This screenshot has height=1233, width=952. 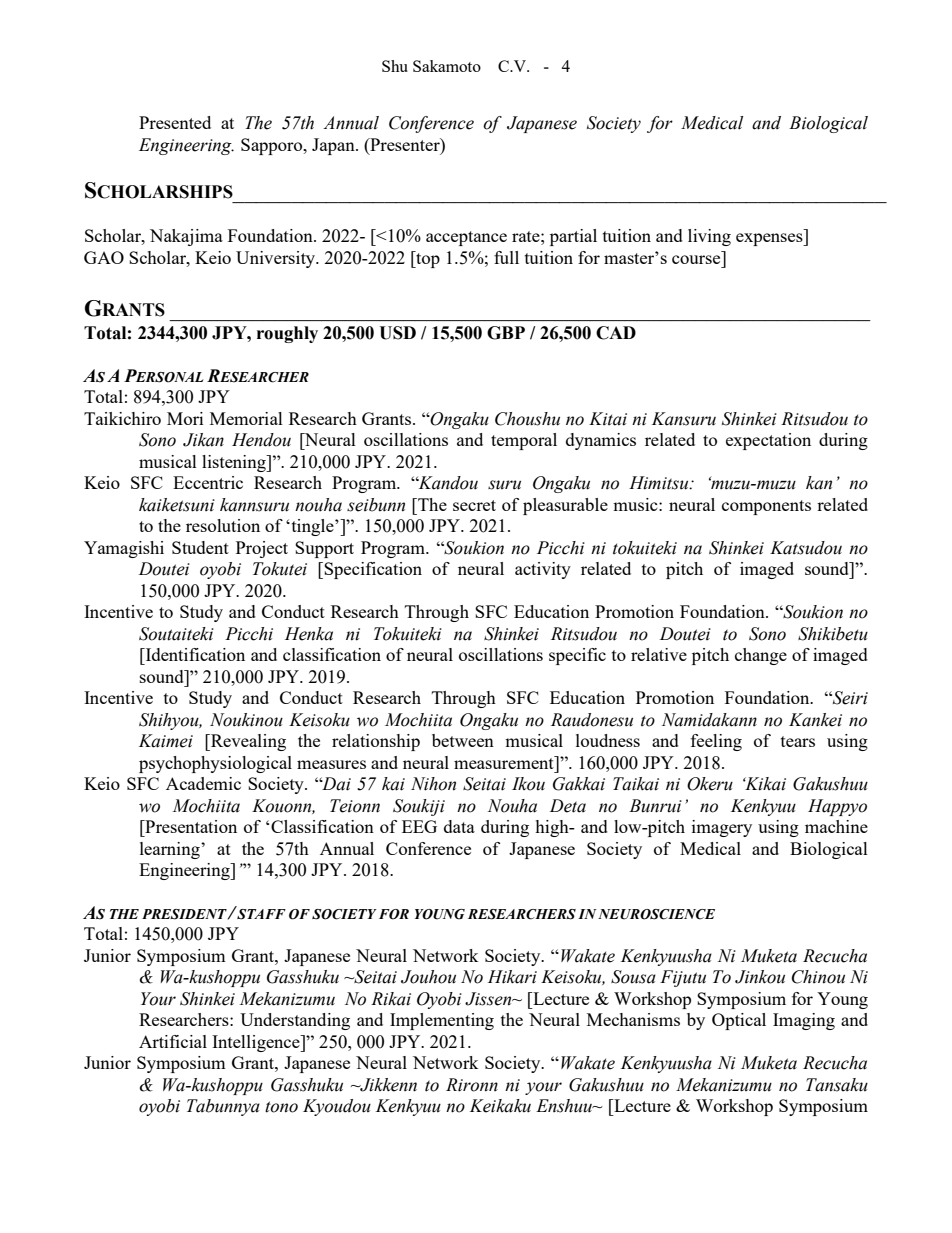 What do you see at coordinates (442, 1021) in the screenshot?
I see `Implementing` at bounding box center [442, 1021].
